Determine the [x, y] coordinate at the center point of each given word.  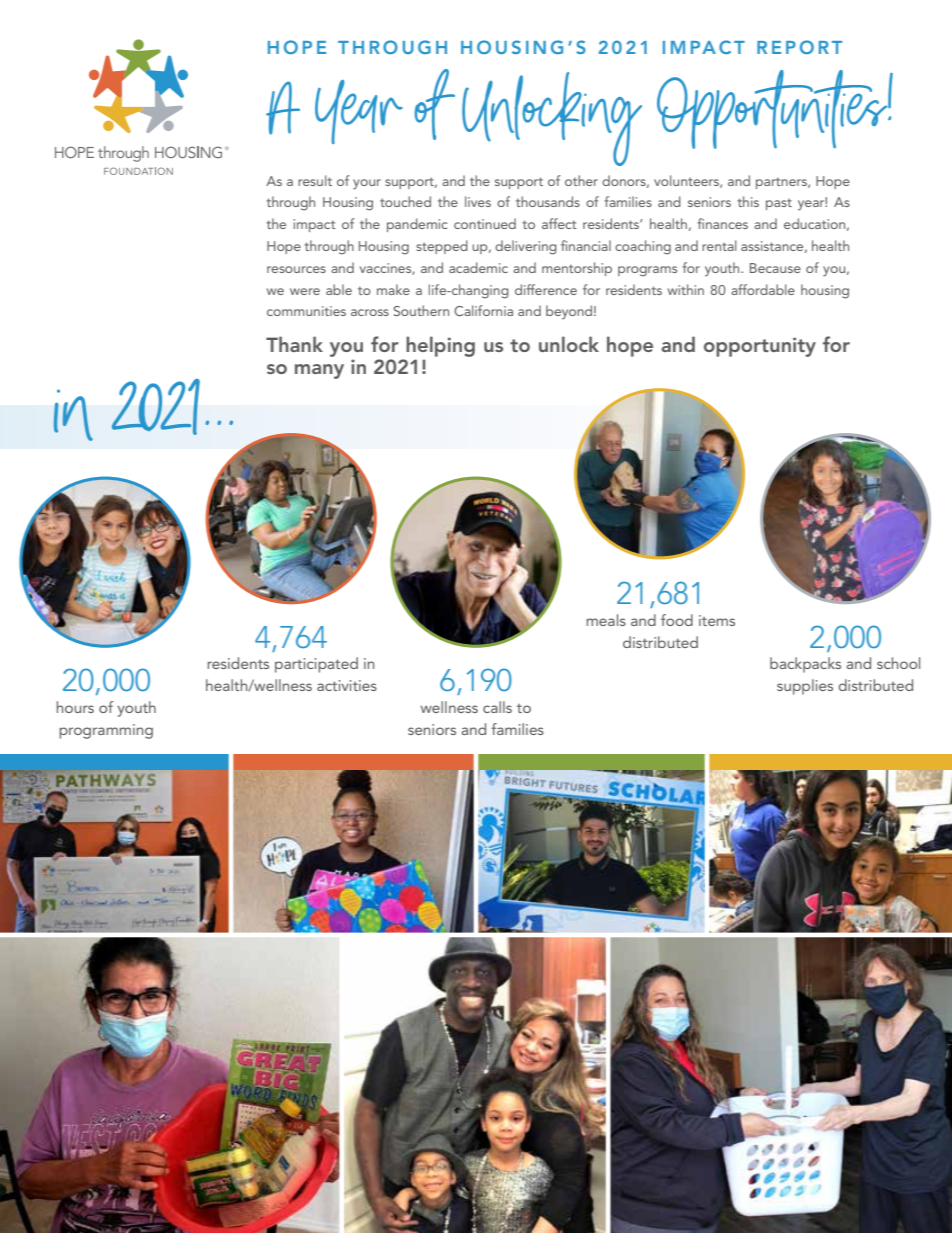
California [483, 310]
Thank [294, 344]
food [677, 620]
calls [497, 707]
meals [606, 620]
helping [440, 346]
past [779, 204]
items [717, 620]
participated [316, 665]
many [319, 371]
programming [106, 731]
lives [478, 201]
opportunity [760, 347]
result [315, 180]
